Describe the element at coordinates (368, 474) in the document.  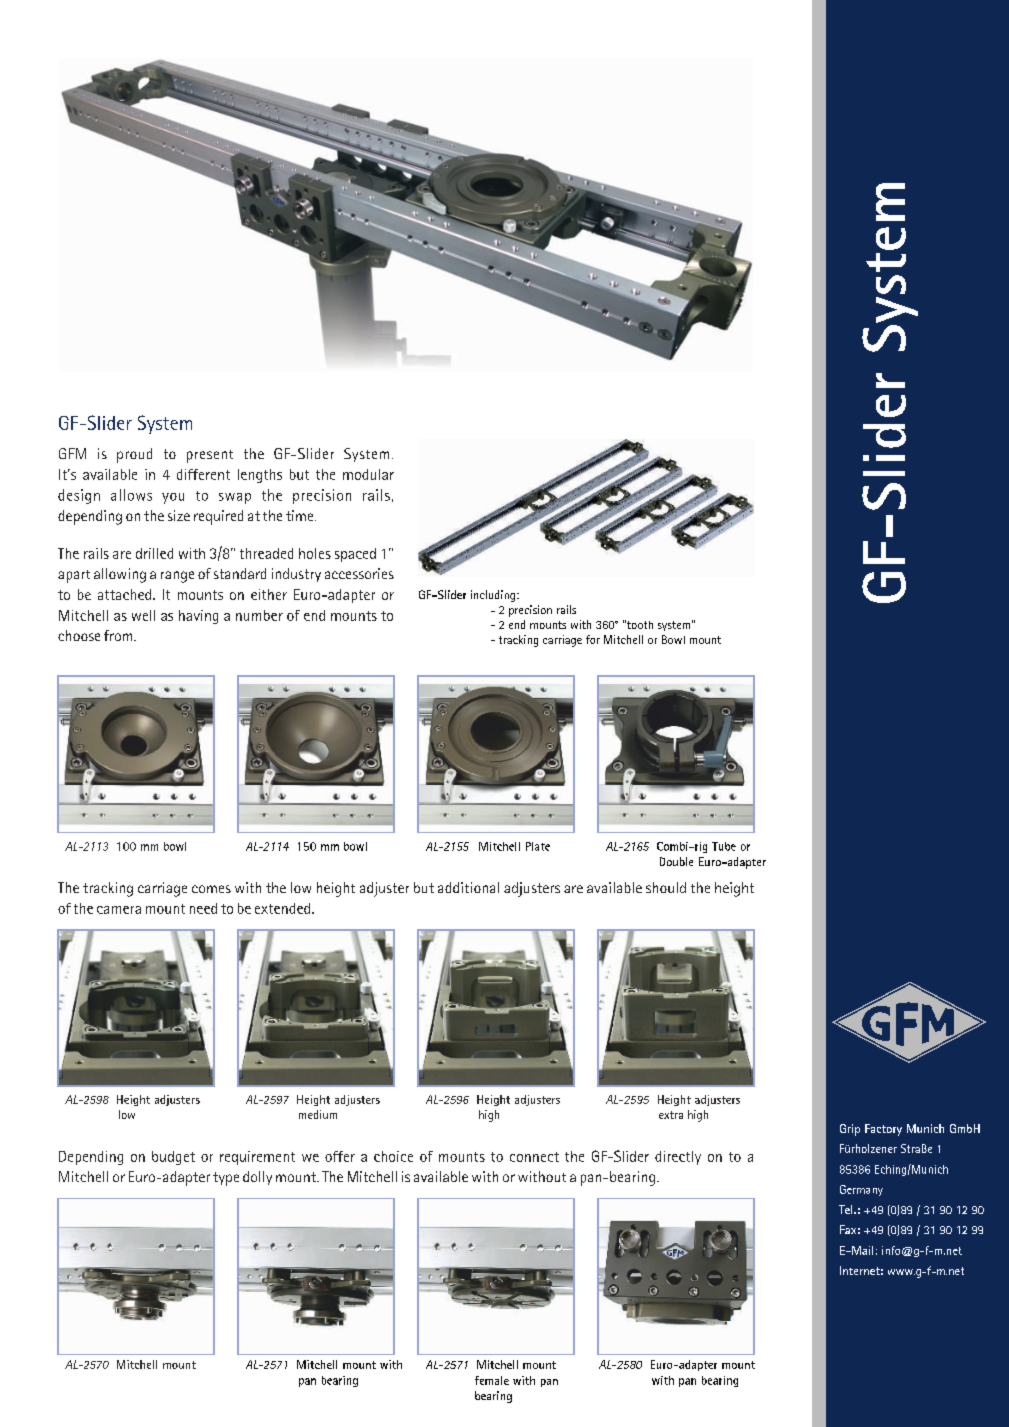
I see `modular` at that location.
